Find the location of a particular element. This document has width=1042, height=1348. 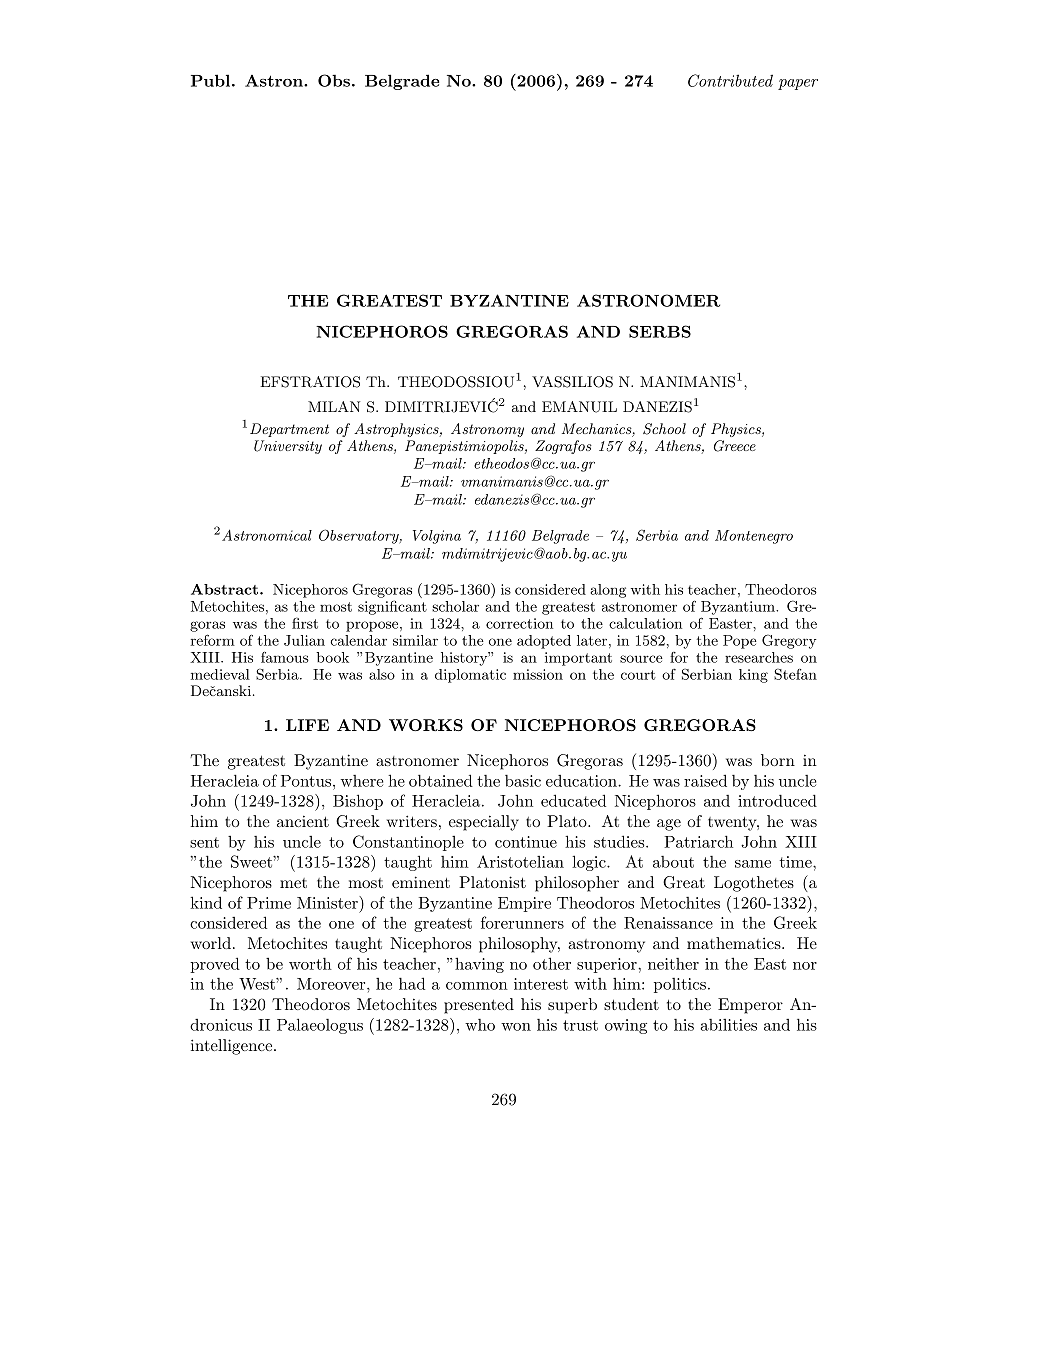

School is located at coordinates (664, 429).
